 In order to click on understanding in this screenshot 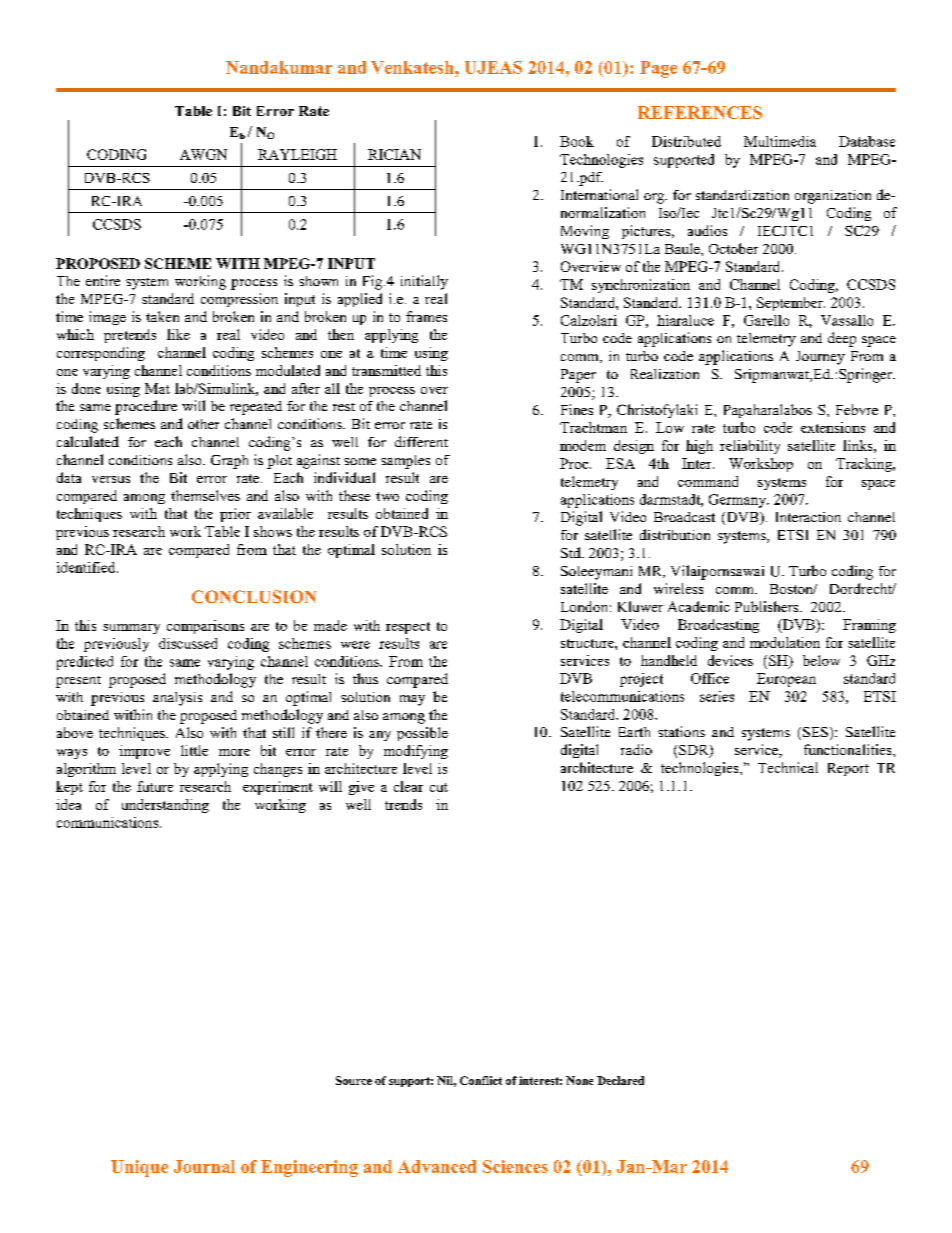, I will do `click(165, 806)`.
